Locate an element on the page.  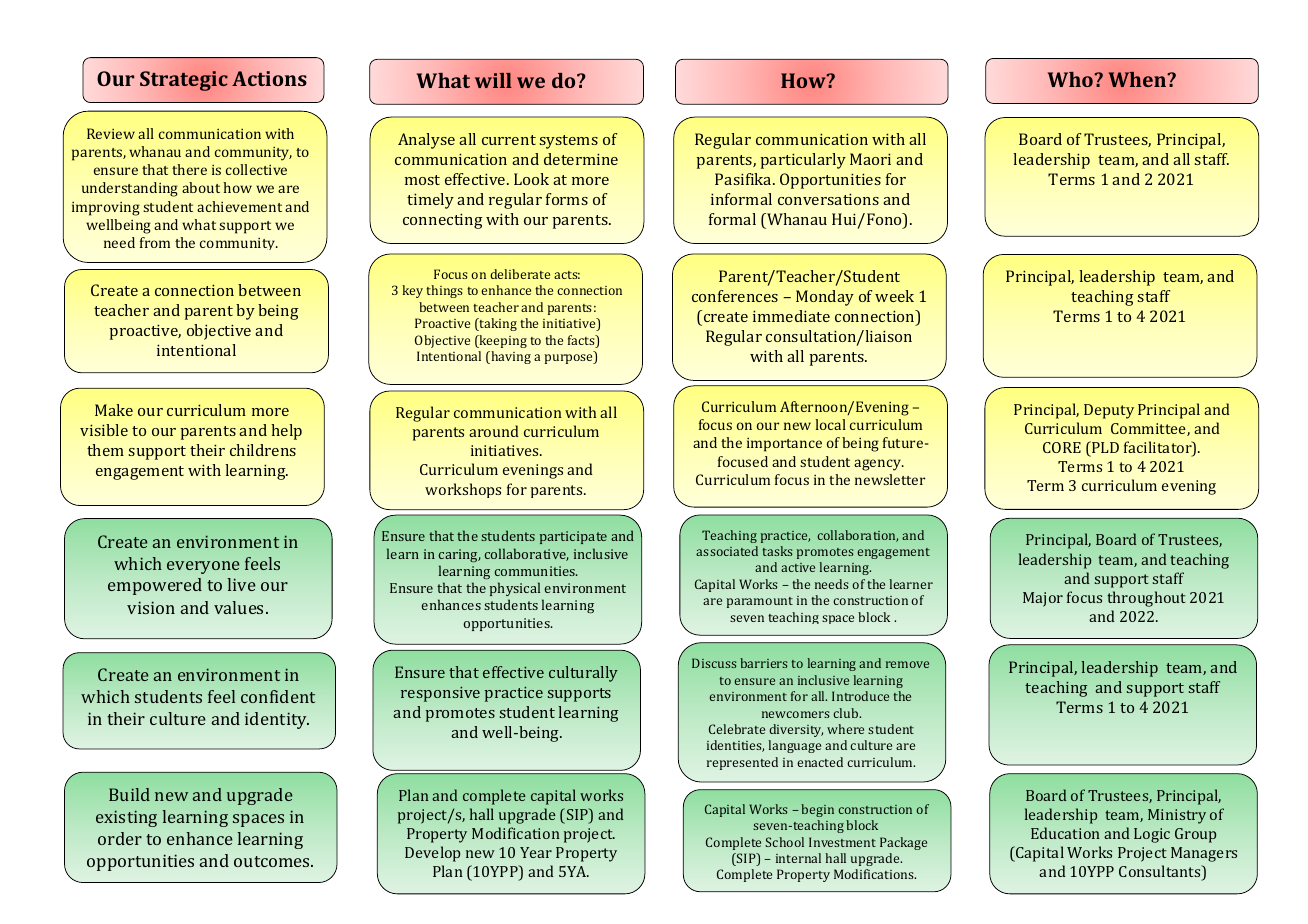
Education is located at coordinates (1065, 833).
